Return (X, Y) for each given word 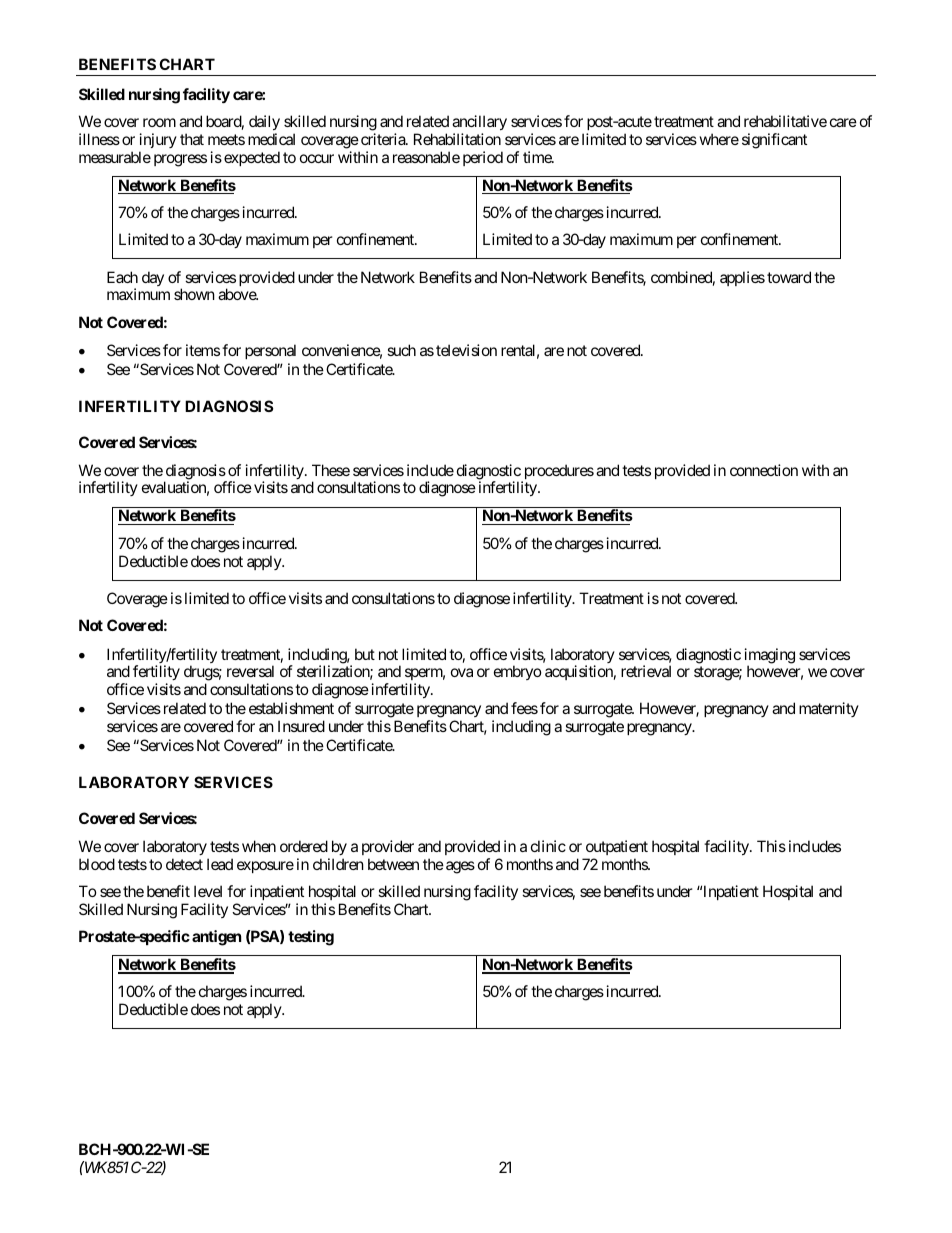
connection (764, 470)
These (331, 470)
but (365, 654)
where (719, 139)
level (208, 891)
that (192, 139)
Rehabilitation (457, 139)
